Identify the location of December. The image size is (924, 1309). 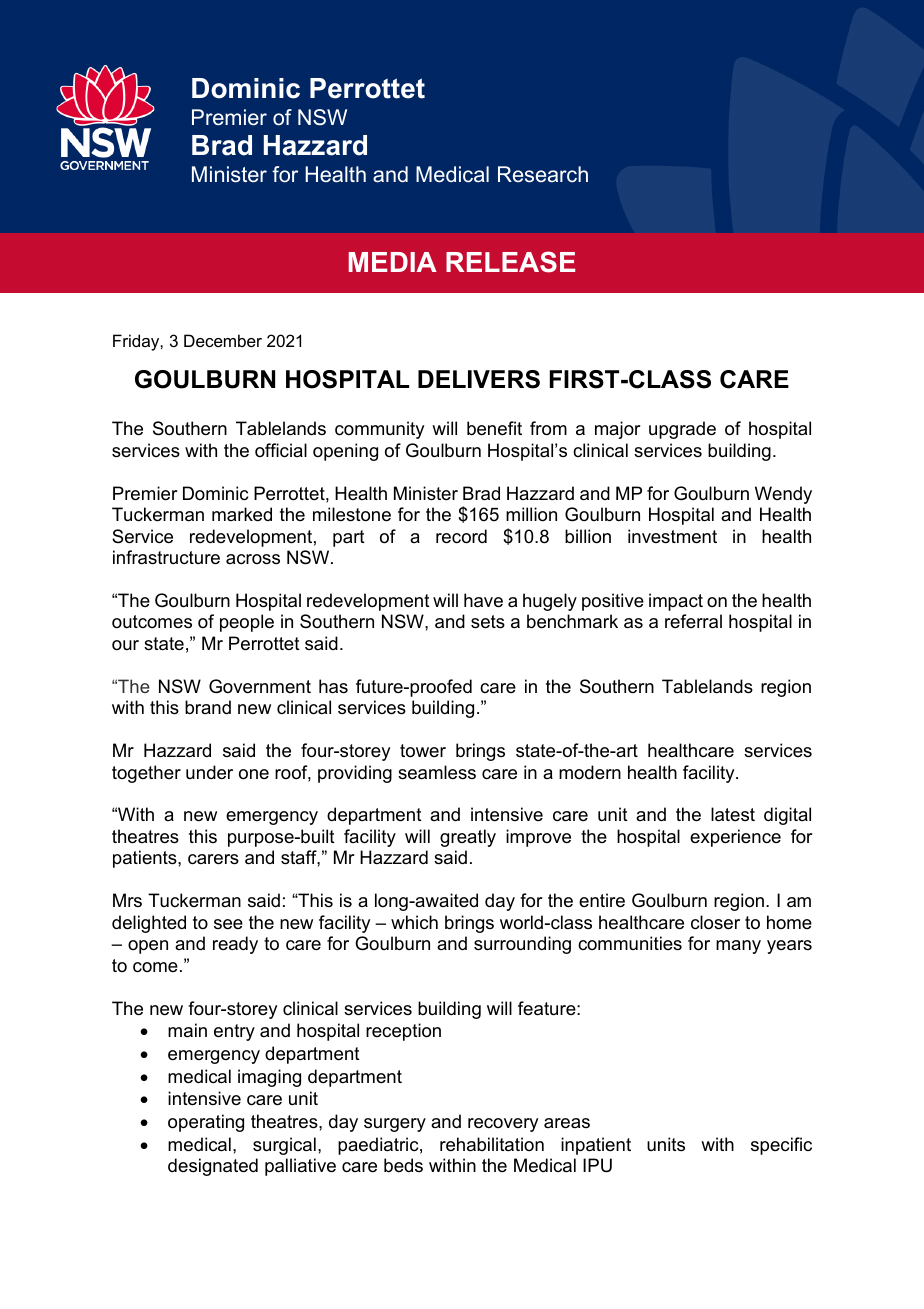
(223, 340).
